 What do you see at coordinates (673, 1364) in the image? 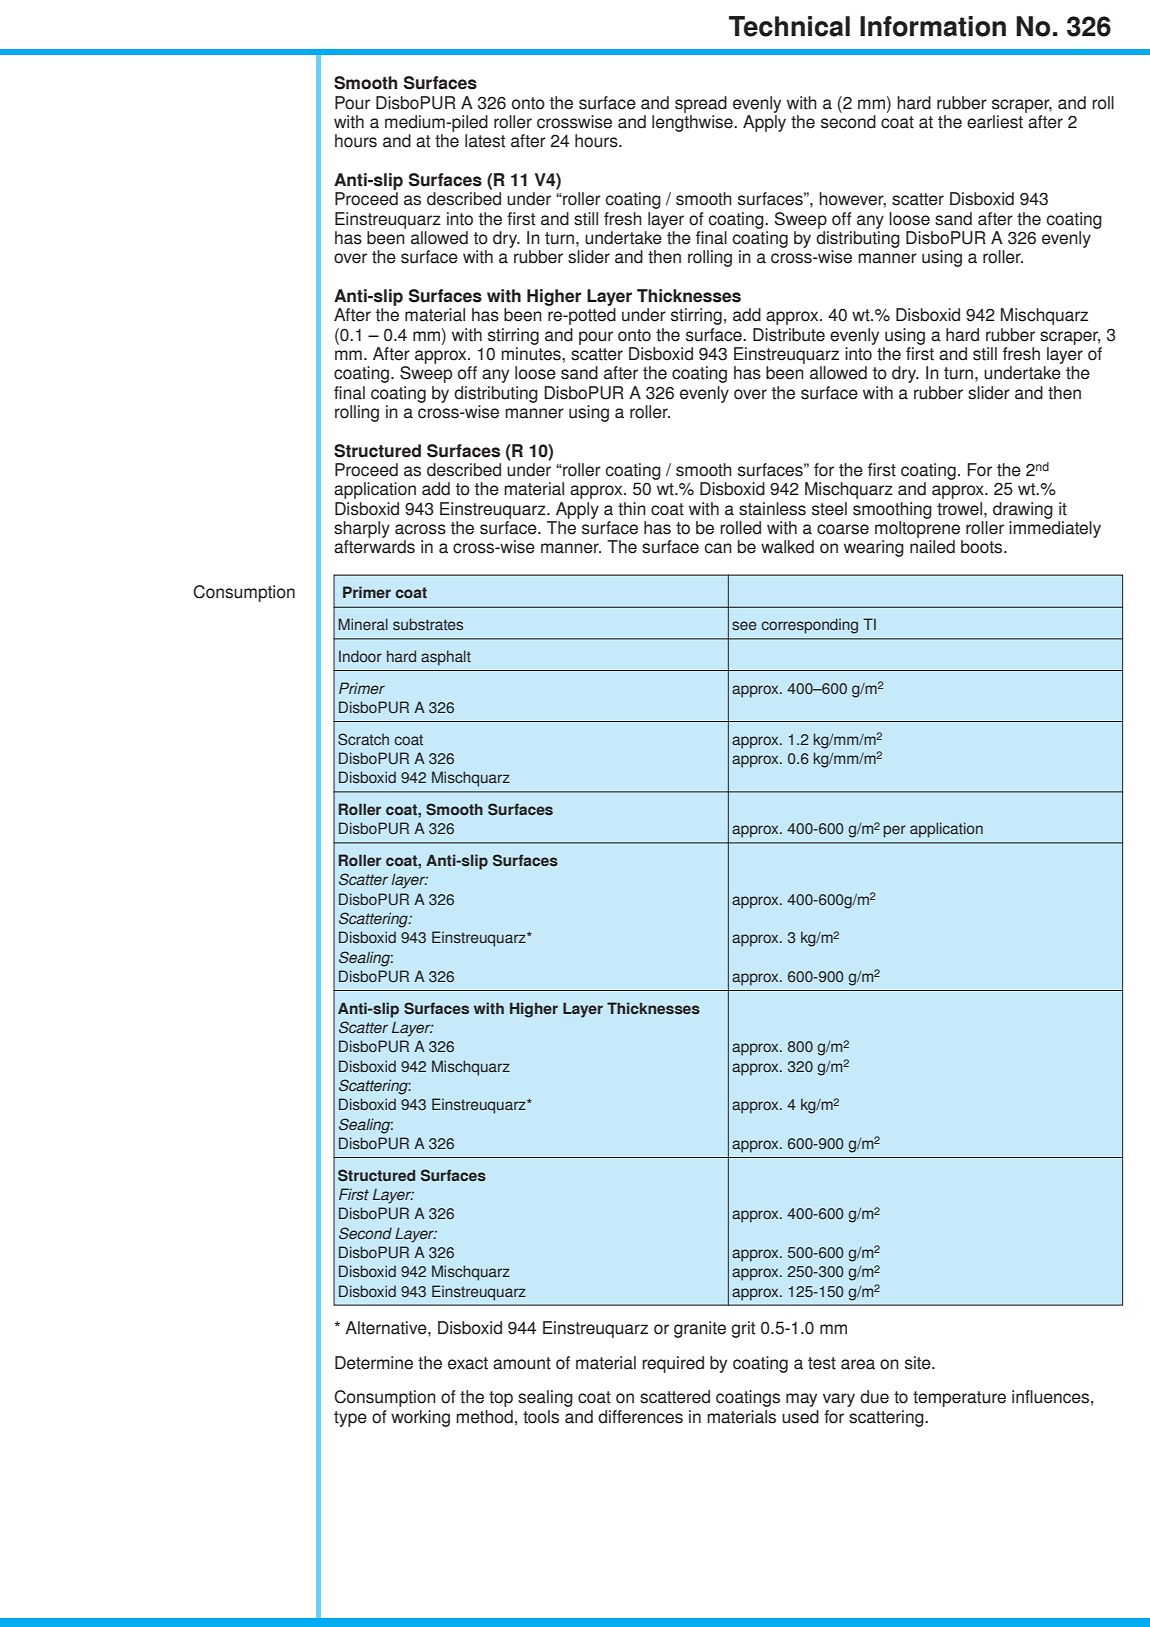
I see `required` at bounding box center [673, 1364].
